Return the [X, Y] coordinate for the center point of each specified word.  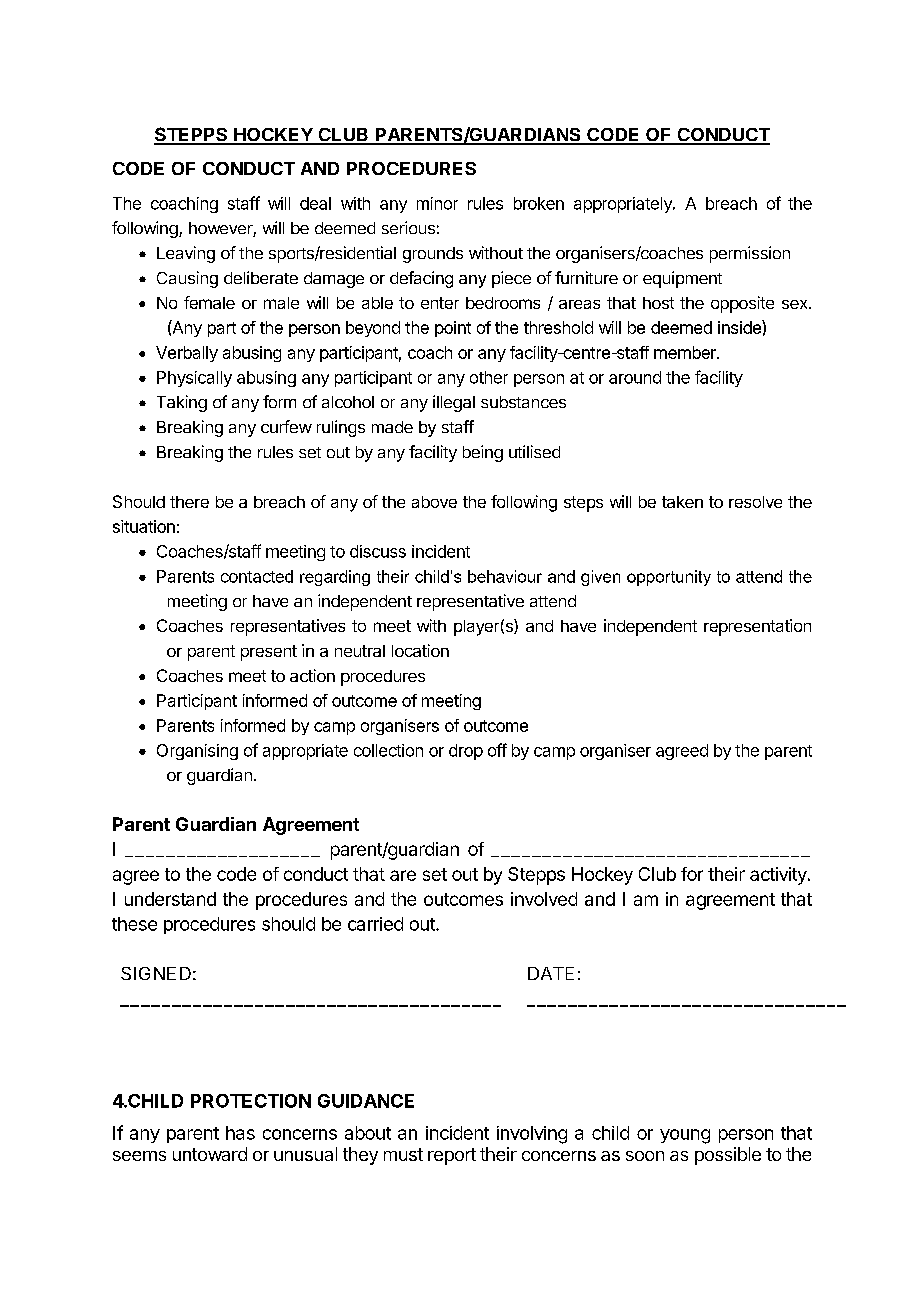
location [420, 650]
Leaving [186, 254]
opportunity [669, 578]
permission [750, 254]
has [240, 1133]
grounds [433, 255]
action [312, 675]
